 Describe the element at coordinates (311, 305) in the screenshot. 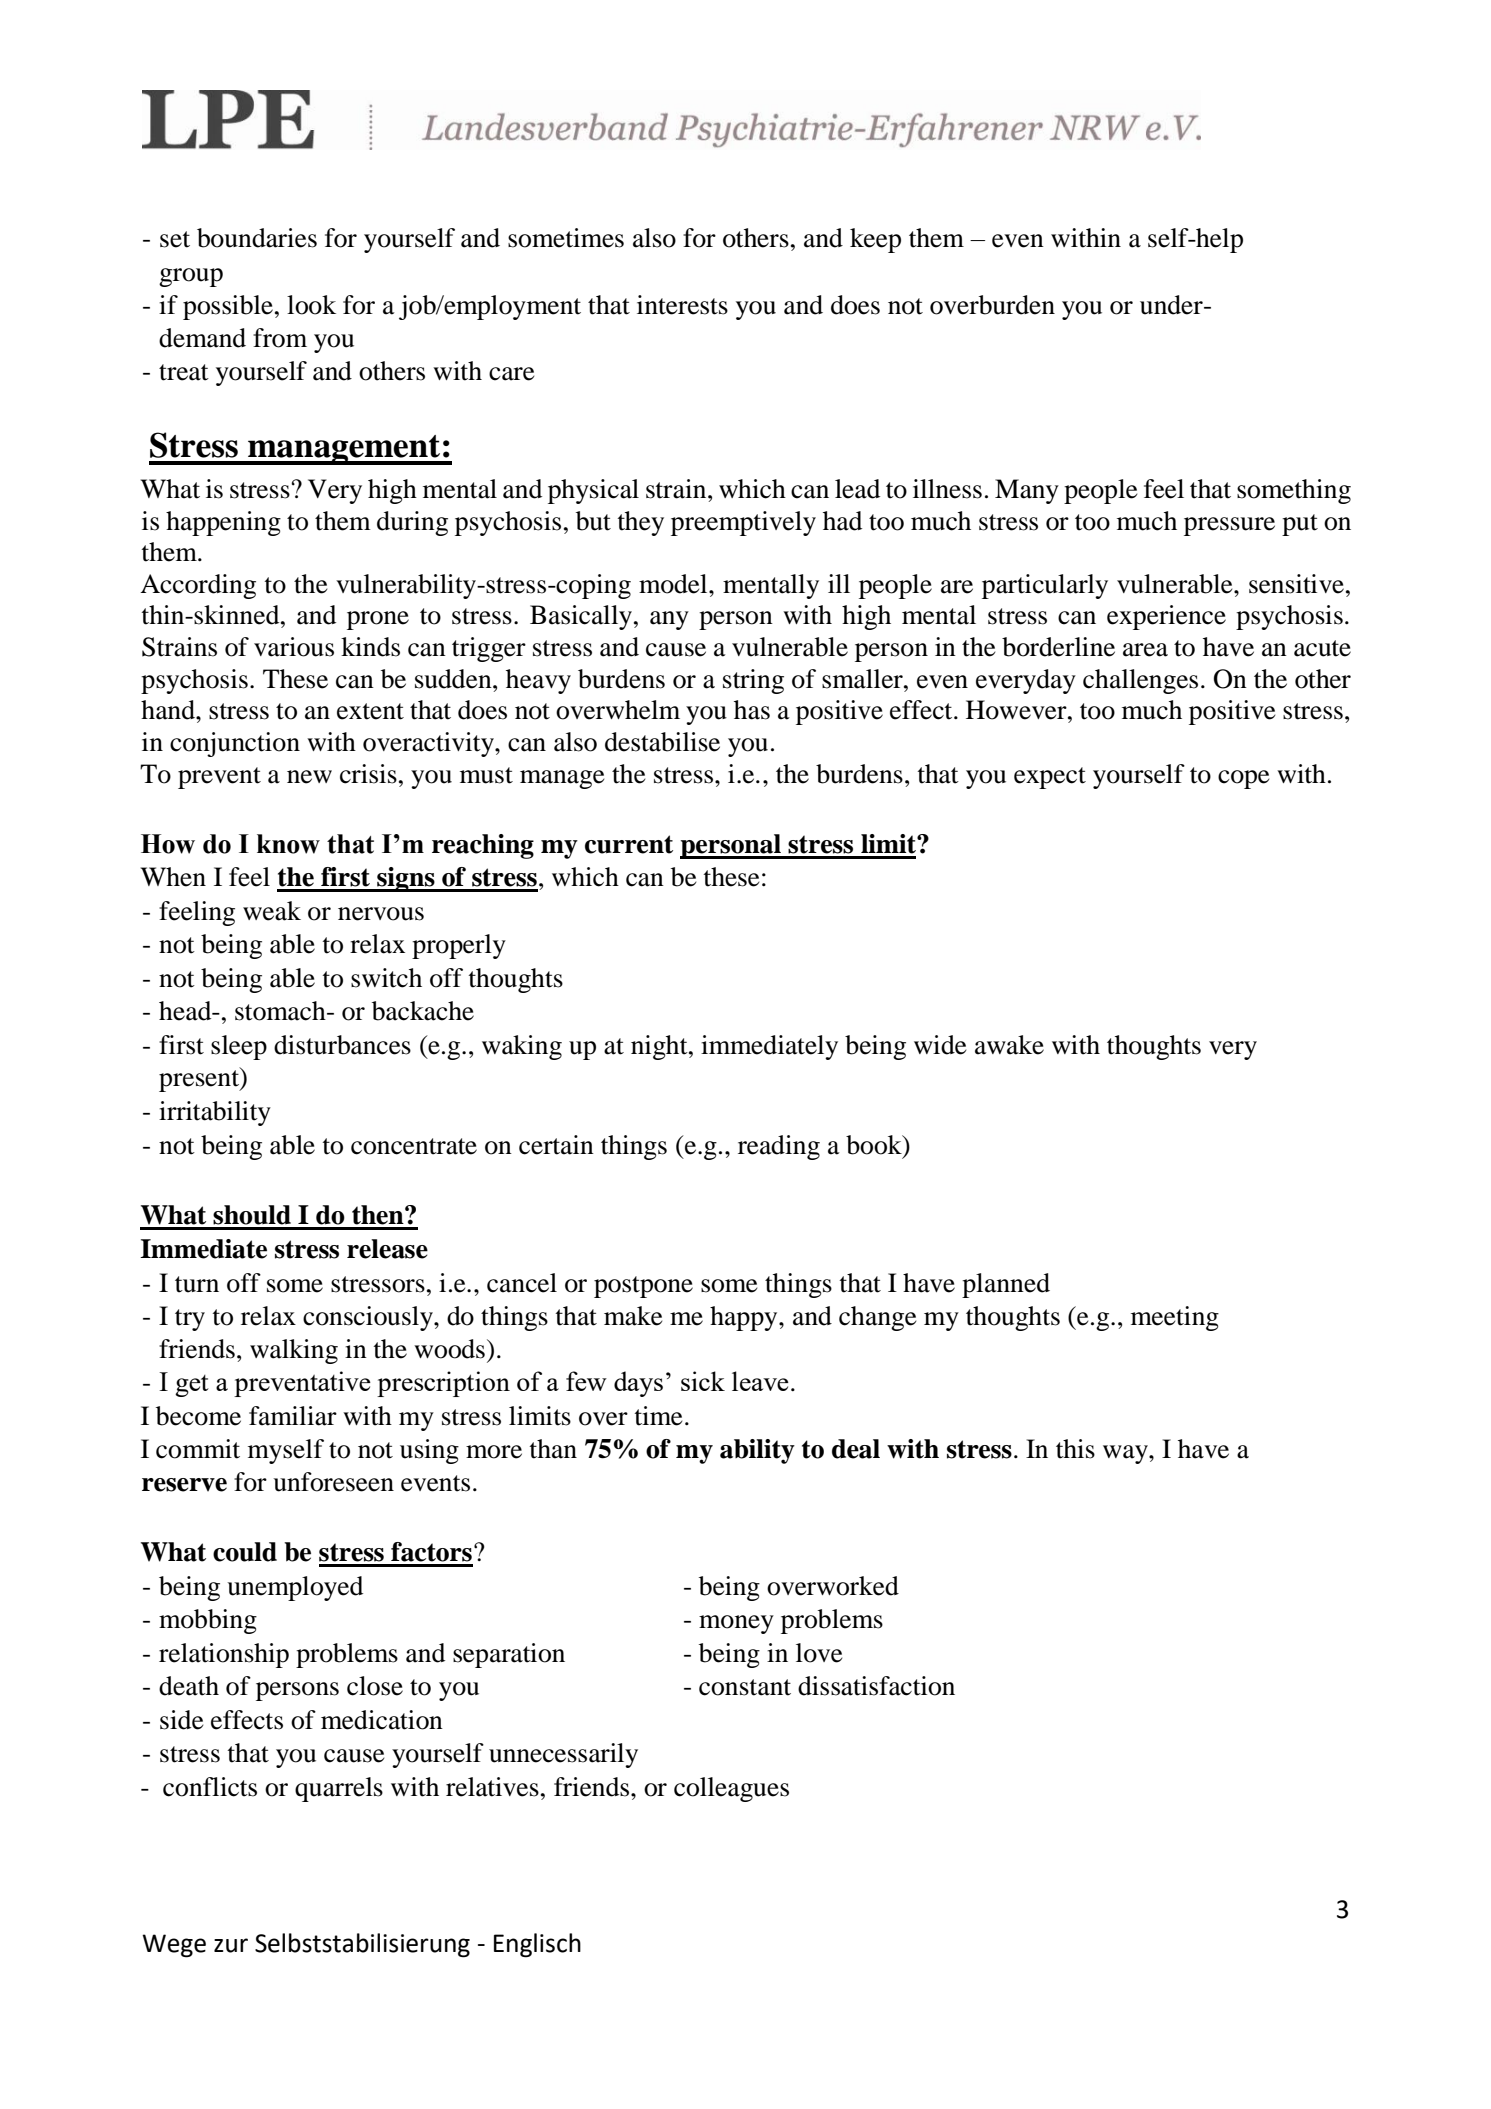

I see `look` at that location.
